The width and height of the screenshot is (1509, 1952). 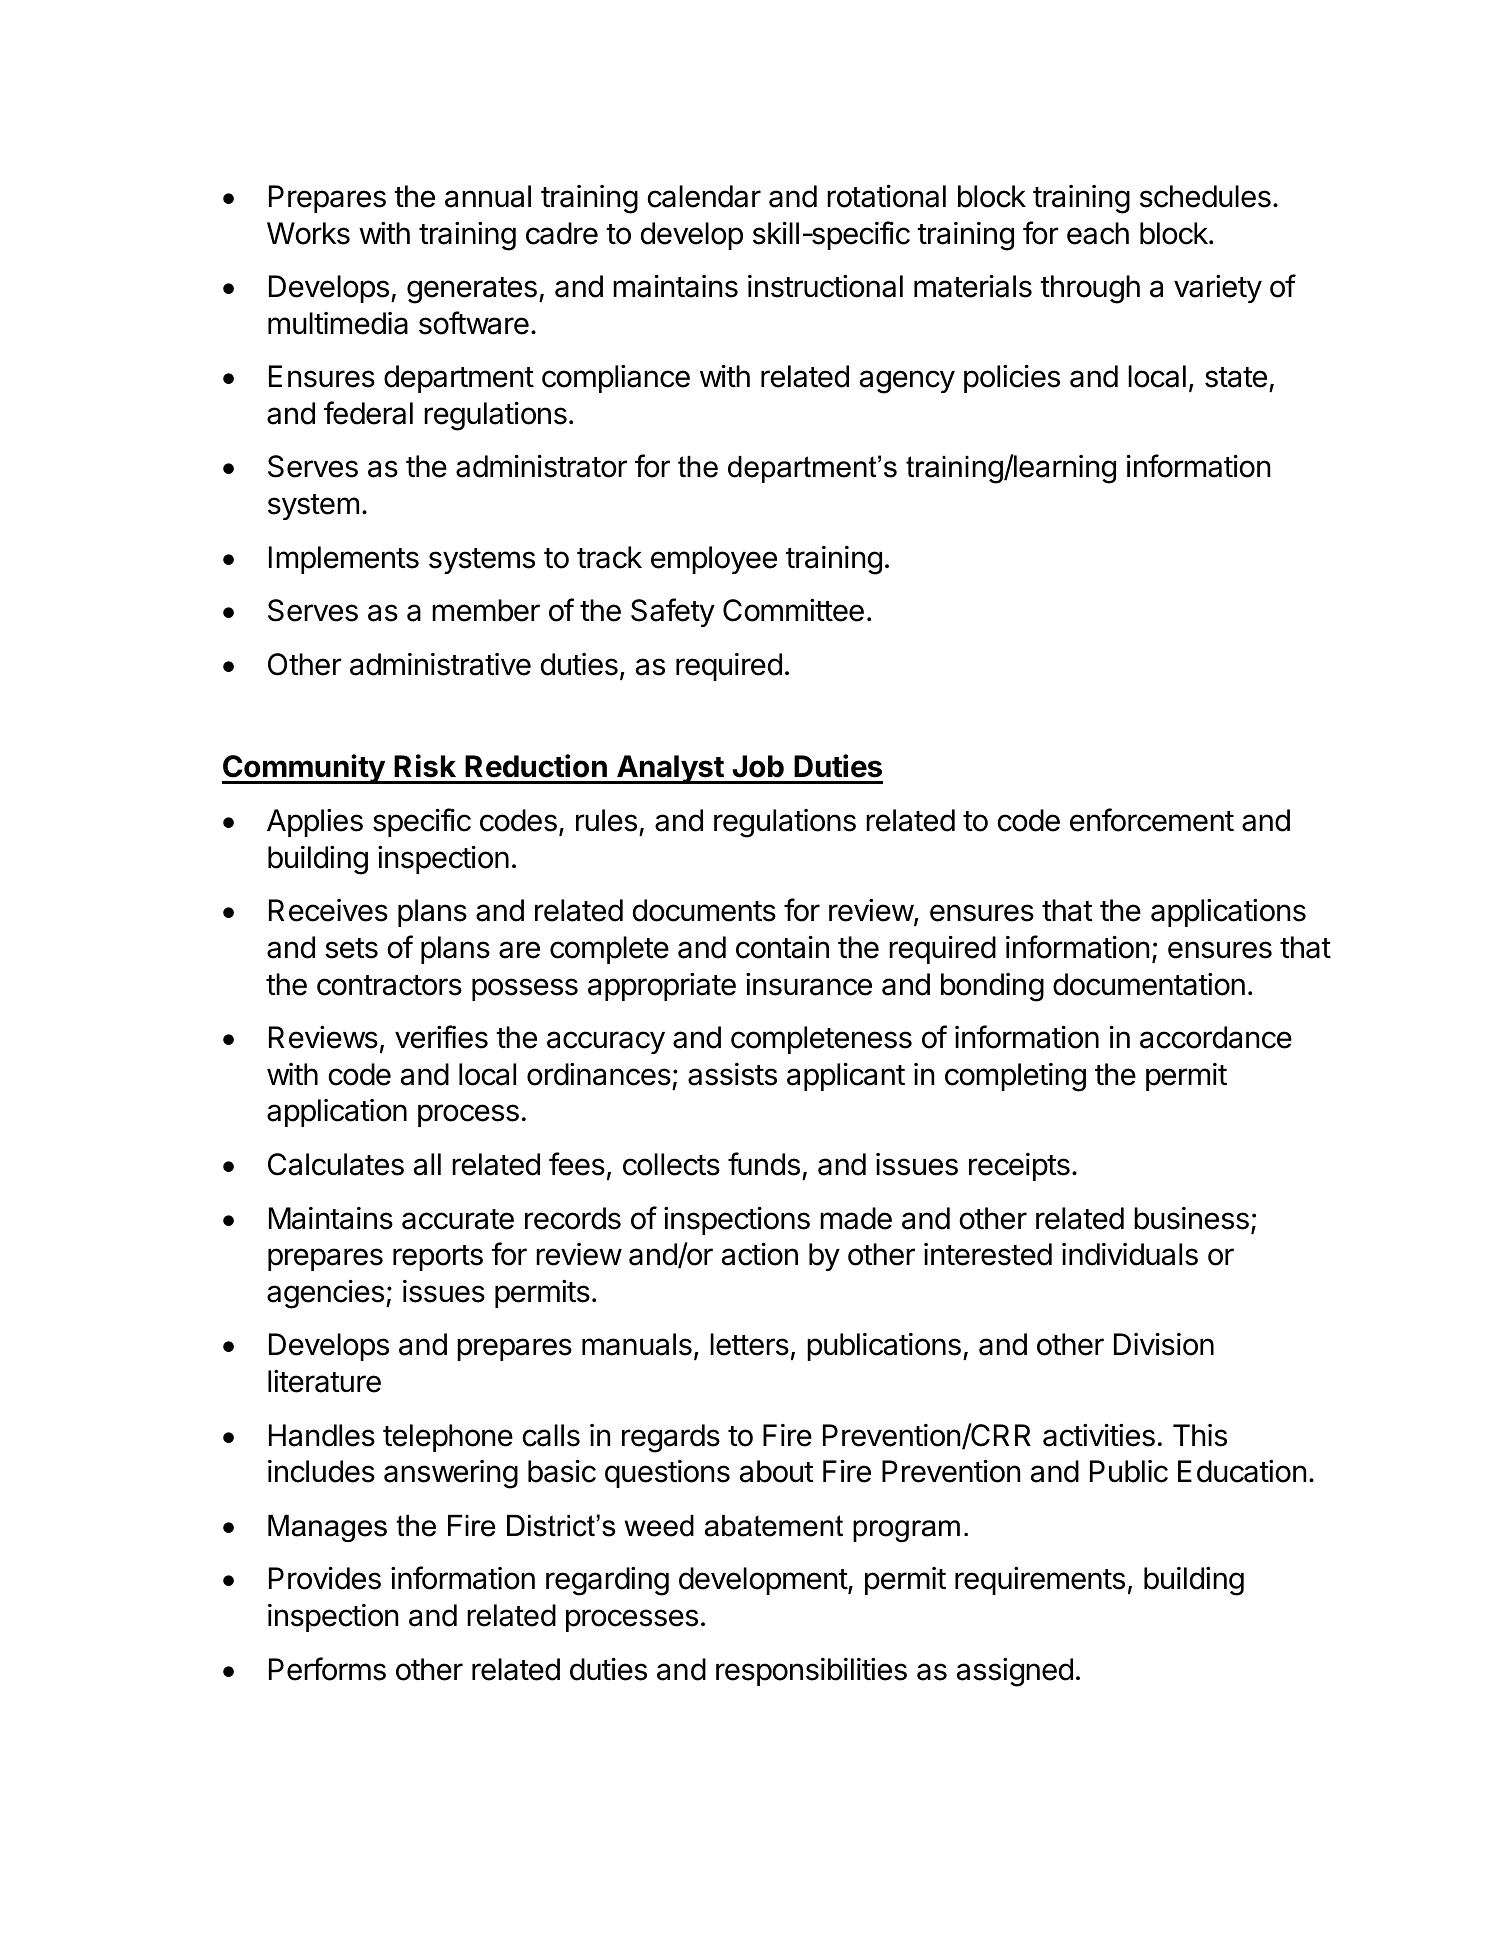 I want to click on instructional, so click(x=825, y=286).
